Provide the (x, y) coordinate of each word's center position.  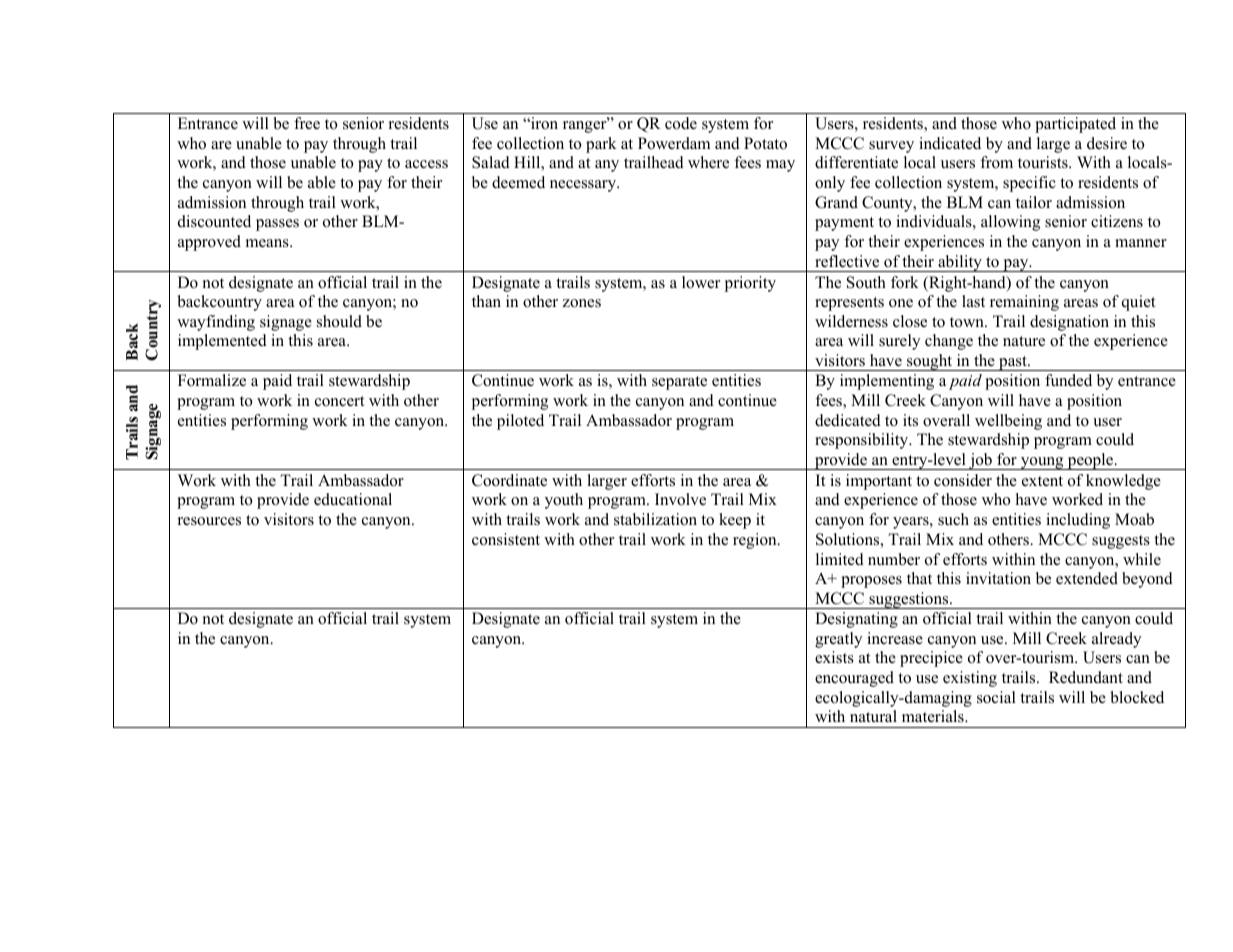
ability (960, 263)
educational (353, 499)
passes (277, 225)
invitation (998, 578)
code (681, 123)
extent (1042, 481)
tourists (1044, 162)
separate (679, 383)
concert (339, 401)
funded (1068, 380)
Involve (680, 499)
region (756, 541)
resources (209, 521)
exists (834, 657)
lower (701, 282)
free (307, 123)
